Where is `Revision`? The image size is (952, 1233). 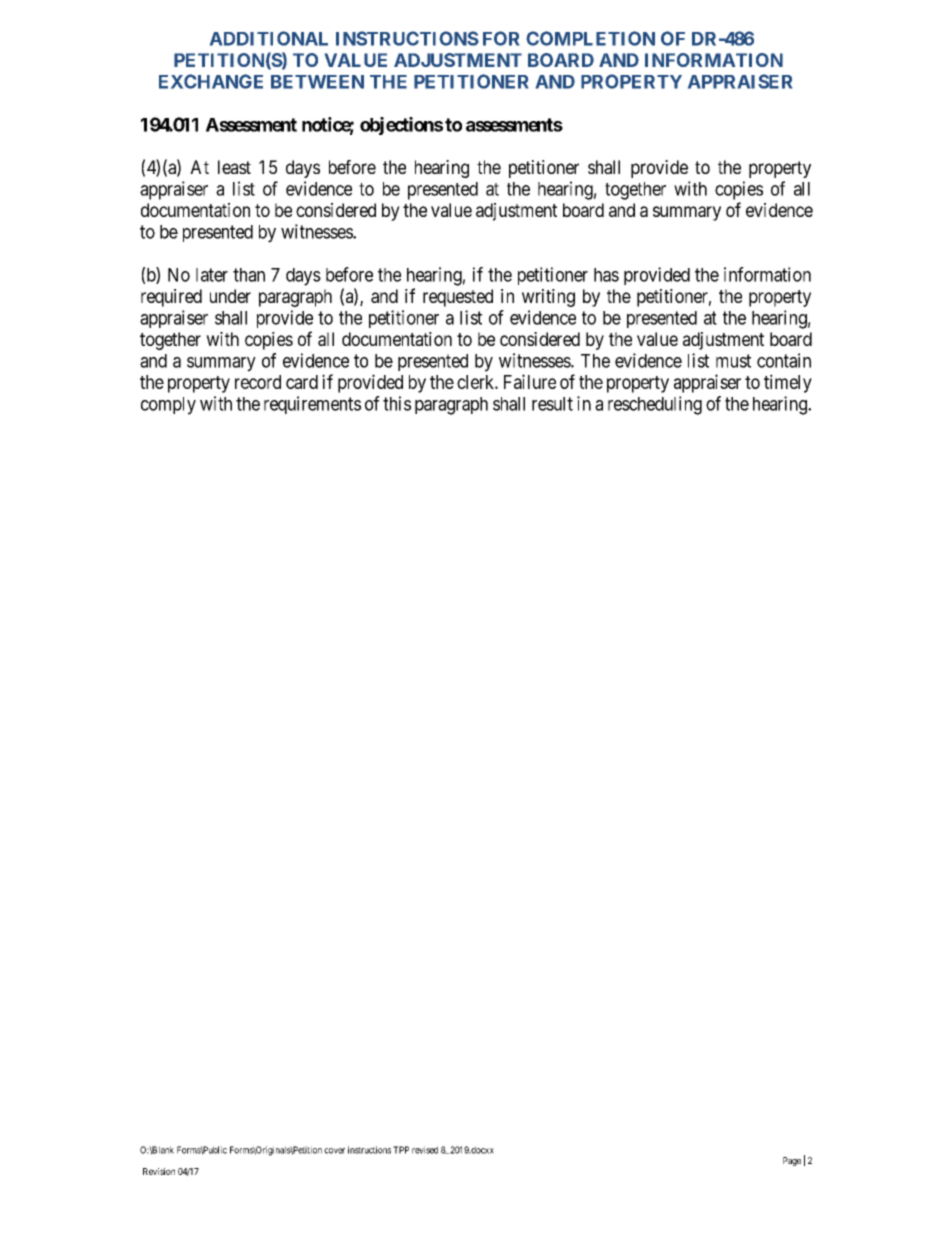
Revision is located at coordinates (159, 1171).
